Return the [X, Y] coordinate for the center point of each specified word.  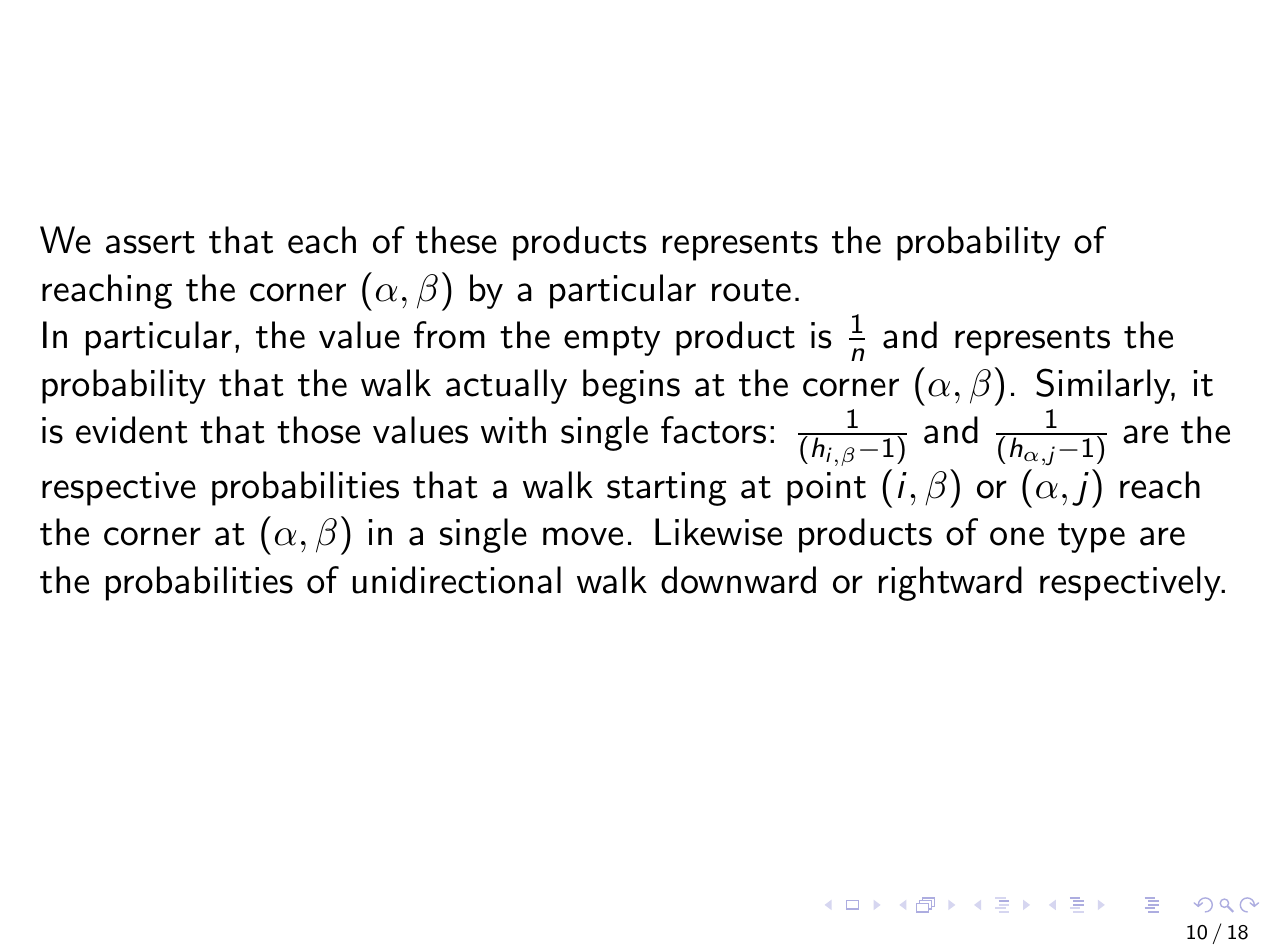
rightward [950, 583]
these [456, 240]
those [318, 430]
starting [667, 489]
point [826, 489]
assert [150, 242]
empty [612, 341]
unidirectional [457, 580]
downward [738, 580]
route [751, 290]
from [449, 335]
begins [631, 386]
